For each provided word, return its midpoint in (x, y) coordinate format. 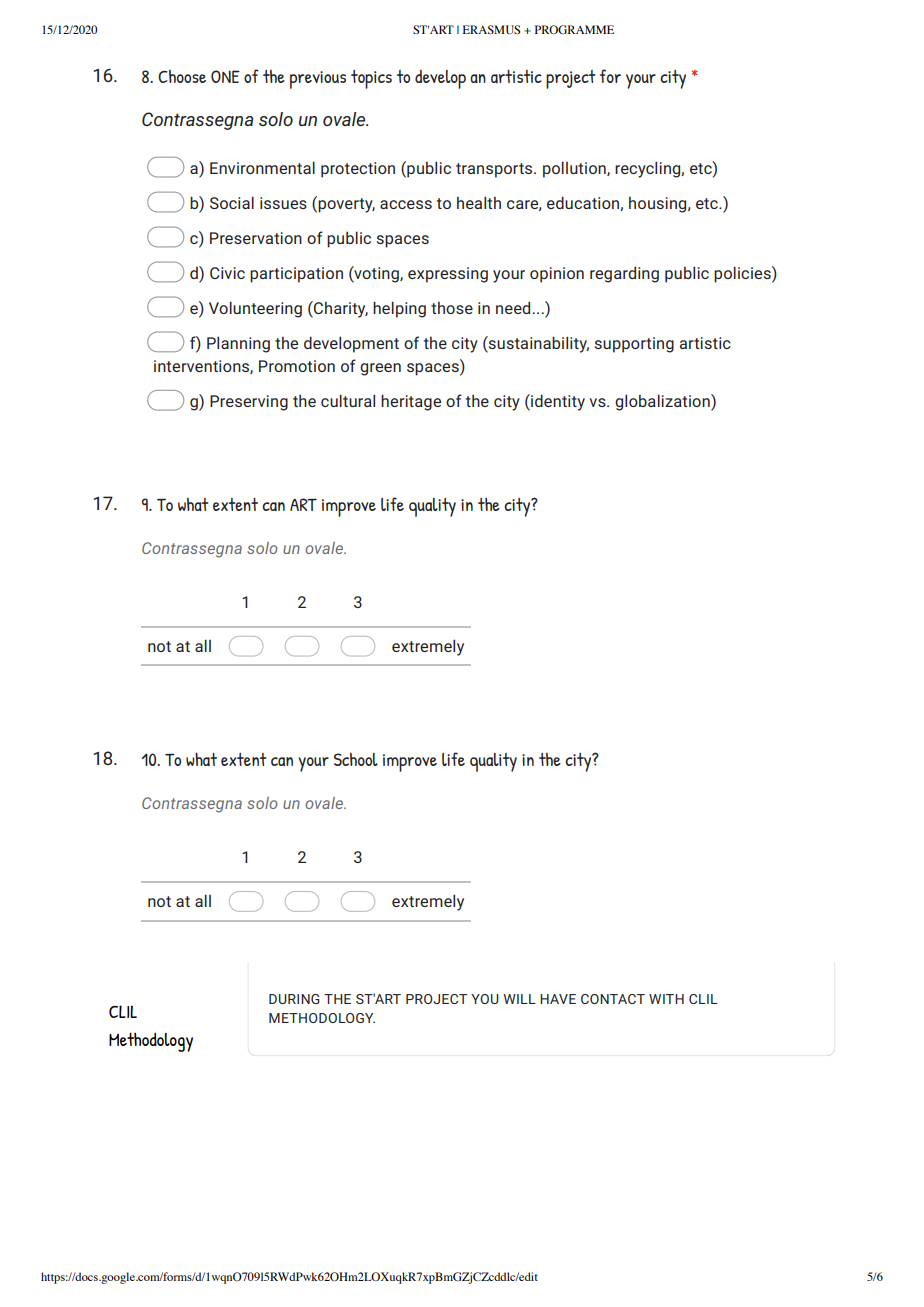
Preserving (249, 403)
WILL (519, 999)
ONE (225, 76)
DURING (294, 999)
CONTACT (613, 999)
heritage (411, 402)
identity (557, 402)
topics (371, 79)
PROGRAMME (574, 29)
